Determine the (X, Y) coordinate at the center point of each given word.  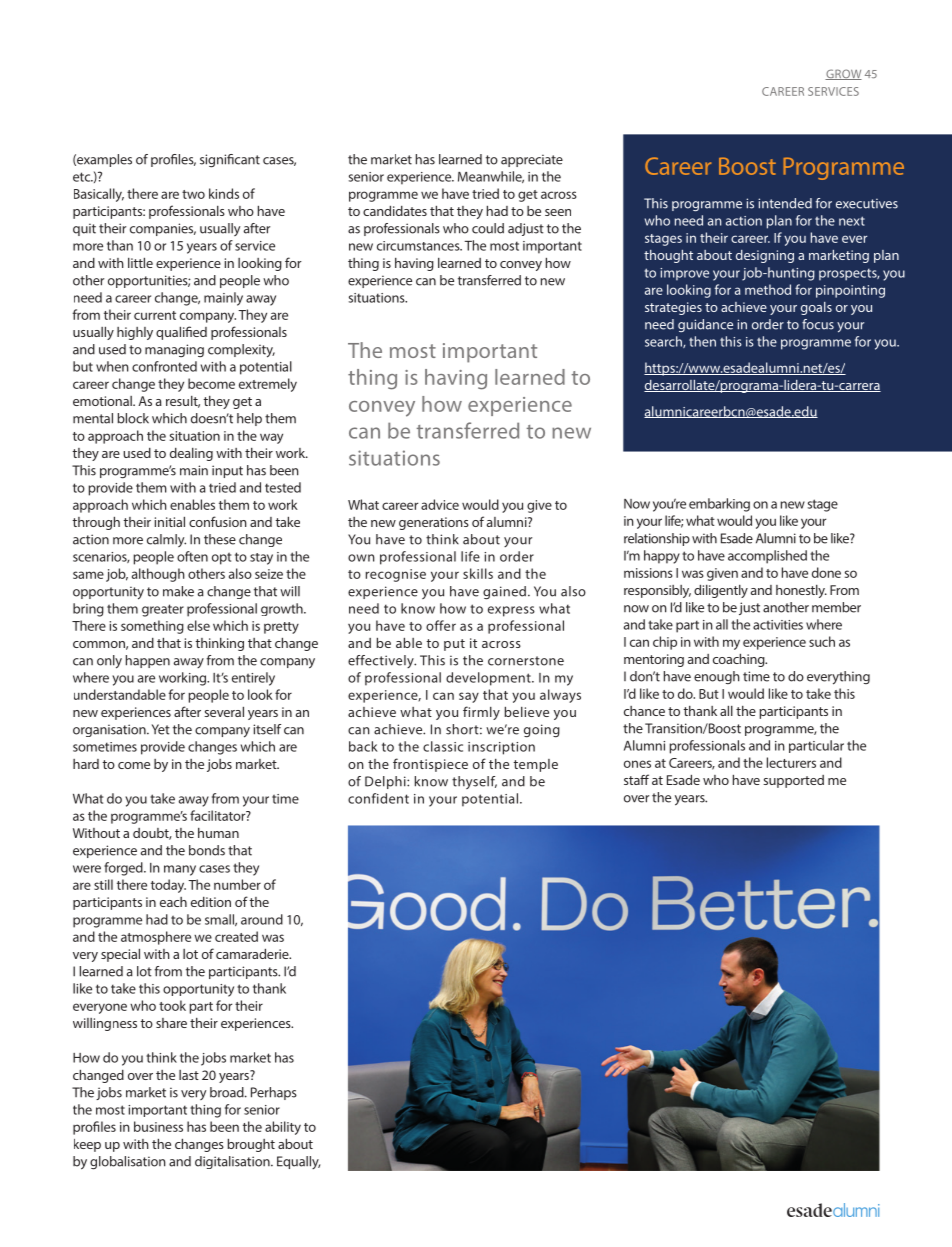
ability (283, 1128)
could (488, 228)
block (133, 418)
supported (793, 781)
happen (148, 661)
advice (440, 504)
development (489, 679)
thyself (474, 782)
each (173, 902)
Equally (298, 1162)
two (193, 194)
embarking (719, 505)
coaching (740, 660)
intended (785, 203)
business (158, 1126)
